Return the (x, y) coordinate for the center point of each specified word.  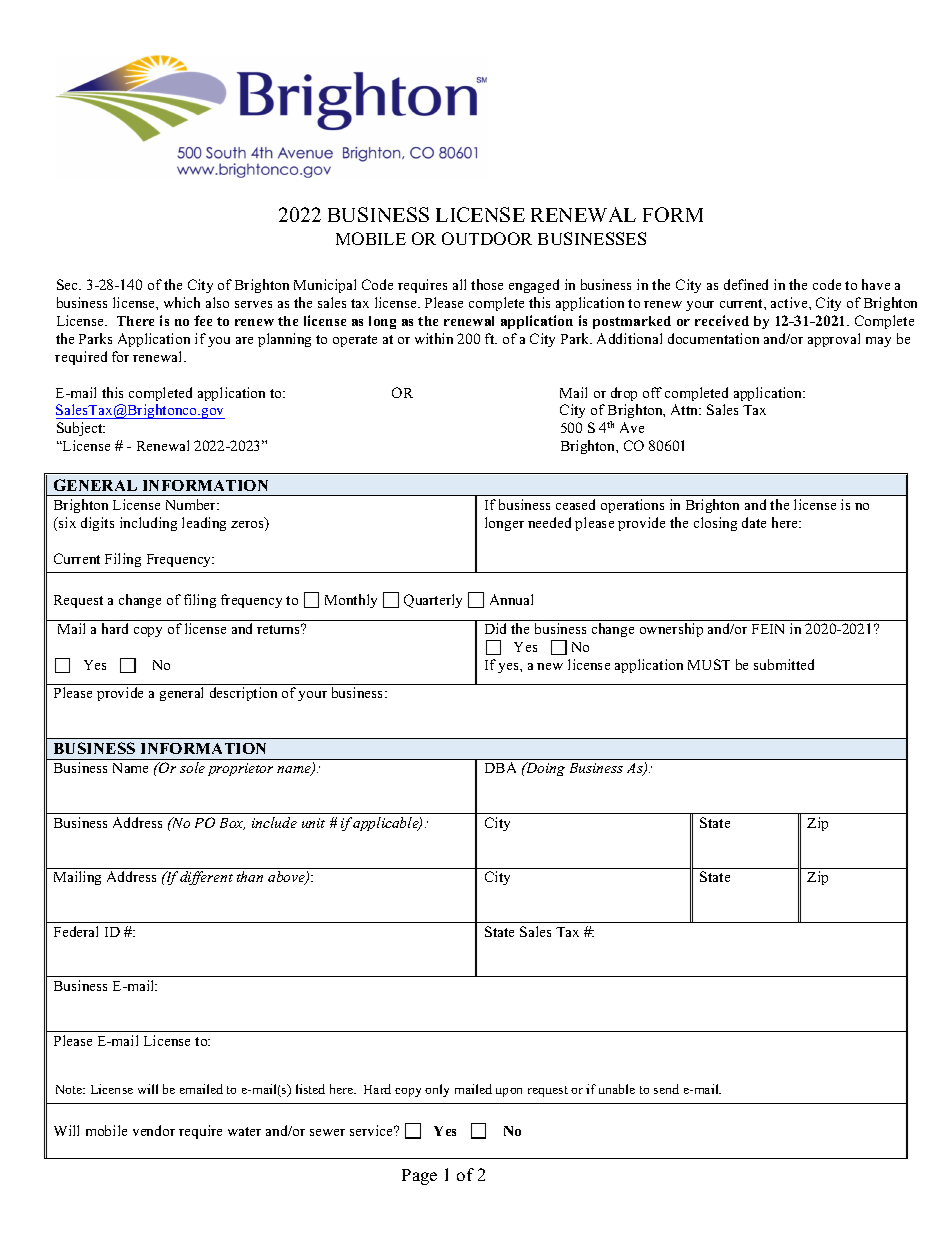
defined (746, 284)
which (182, 302)
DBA (500, 767)
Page (419, 1177)
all (459, 284)
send (666, 1089)
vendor (154, 1130)
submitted (784, 664)
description (243, 694)
